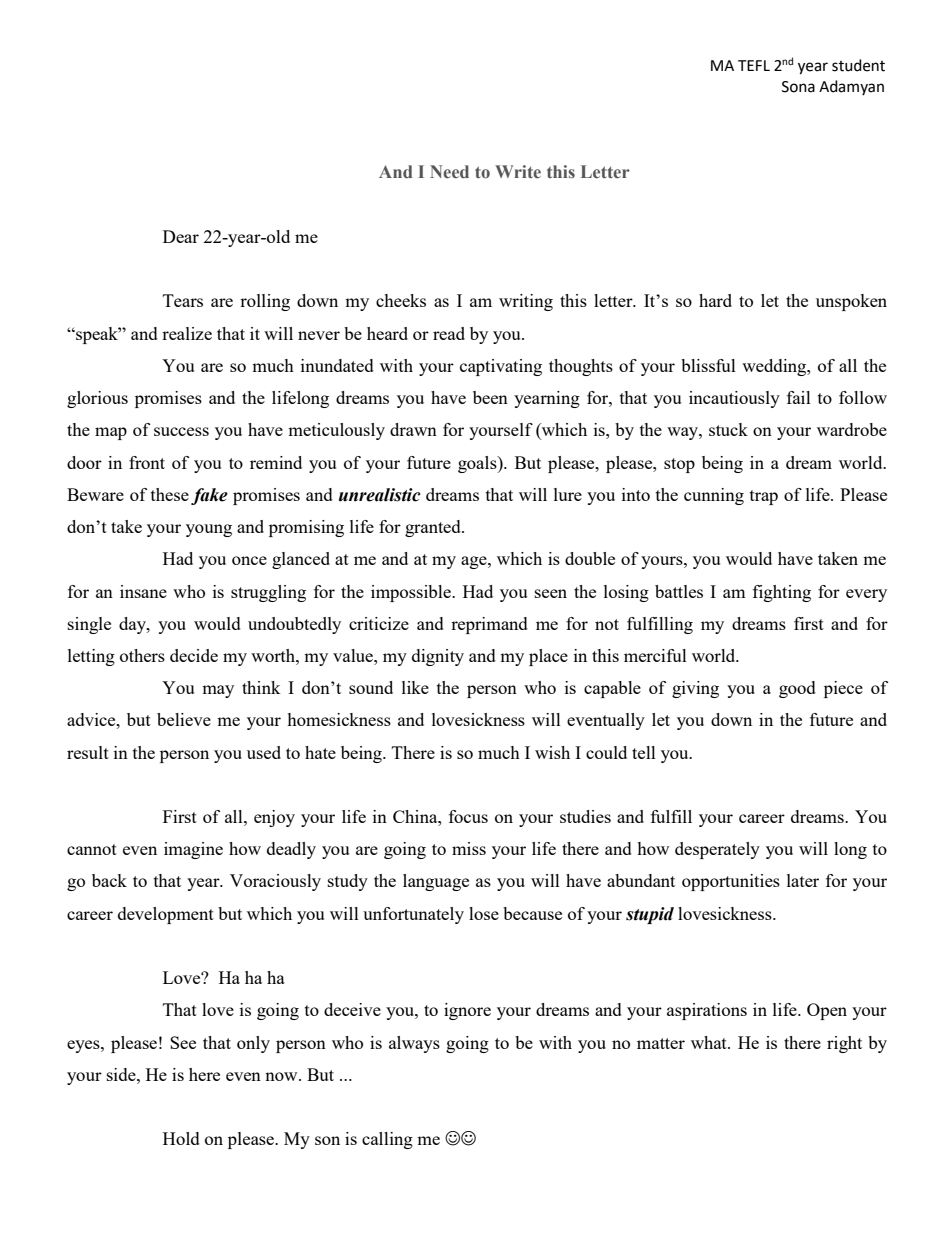  What do you see at coordinates (170, 494) in the screenshot?
I see `these` at bounding box center [170, 494].
